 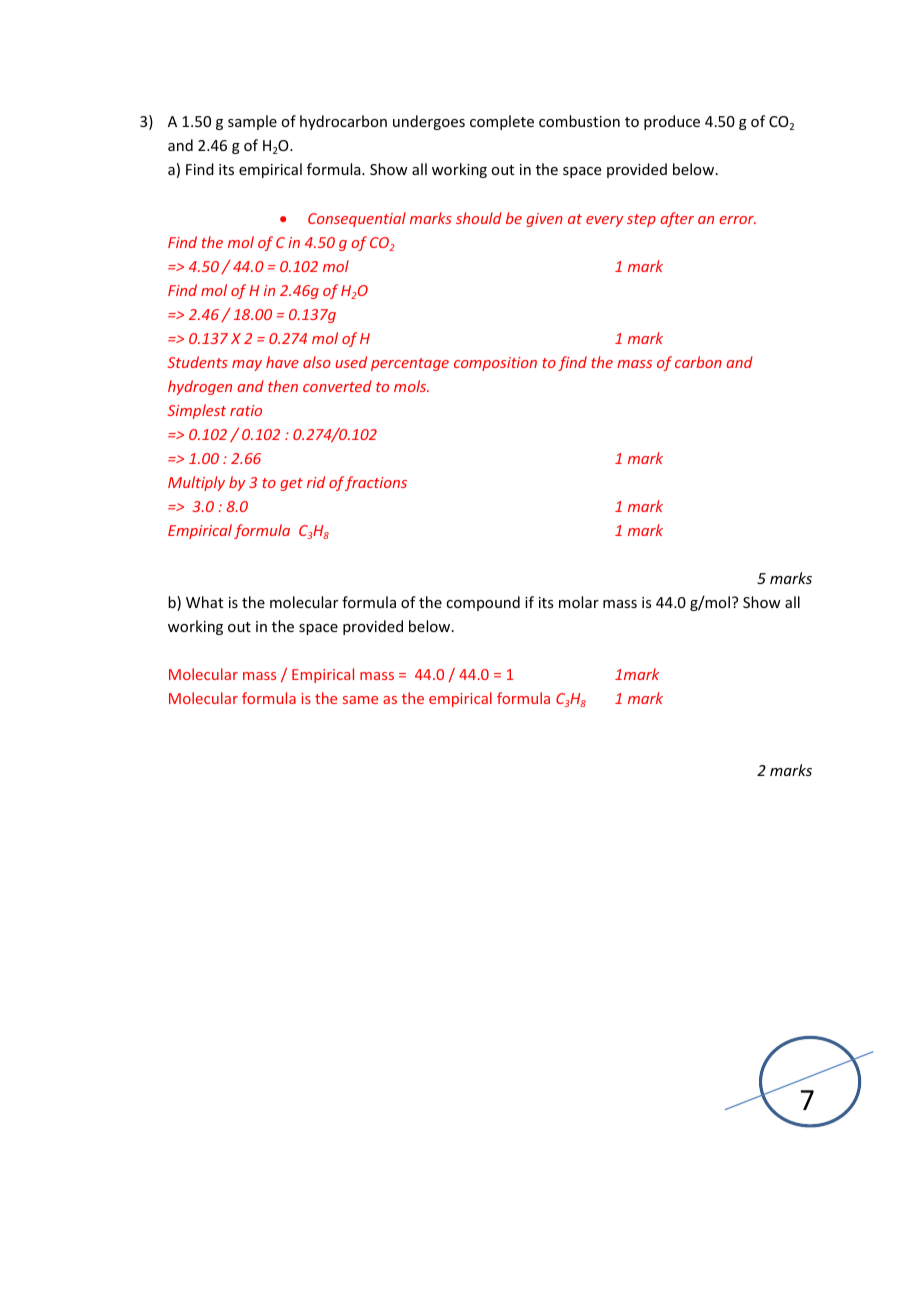 I want to click on fractions, so click(x=376, y=483).
